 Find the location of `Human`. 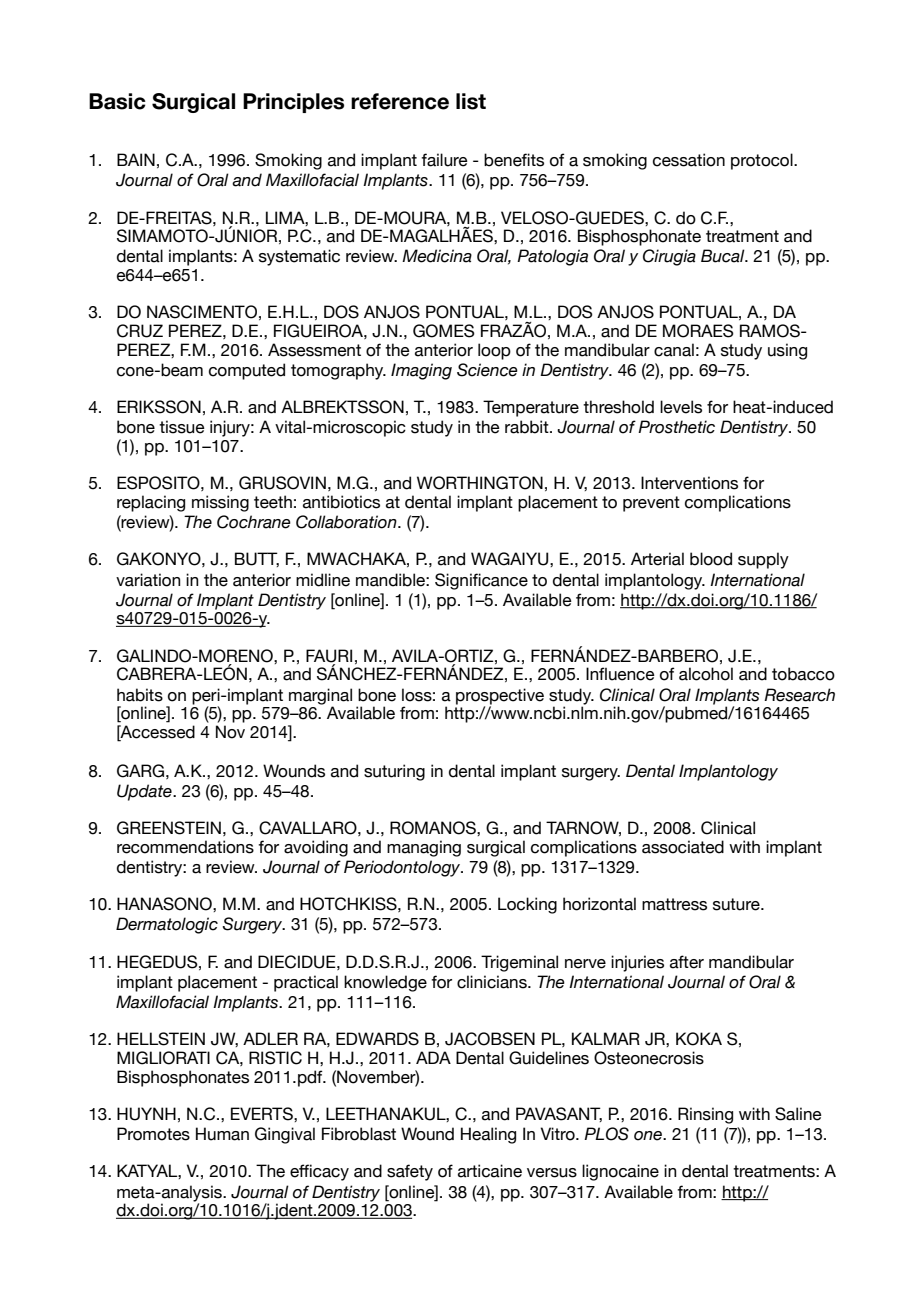

Human is located at coordinates (222, 1134).
